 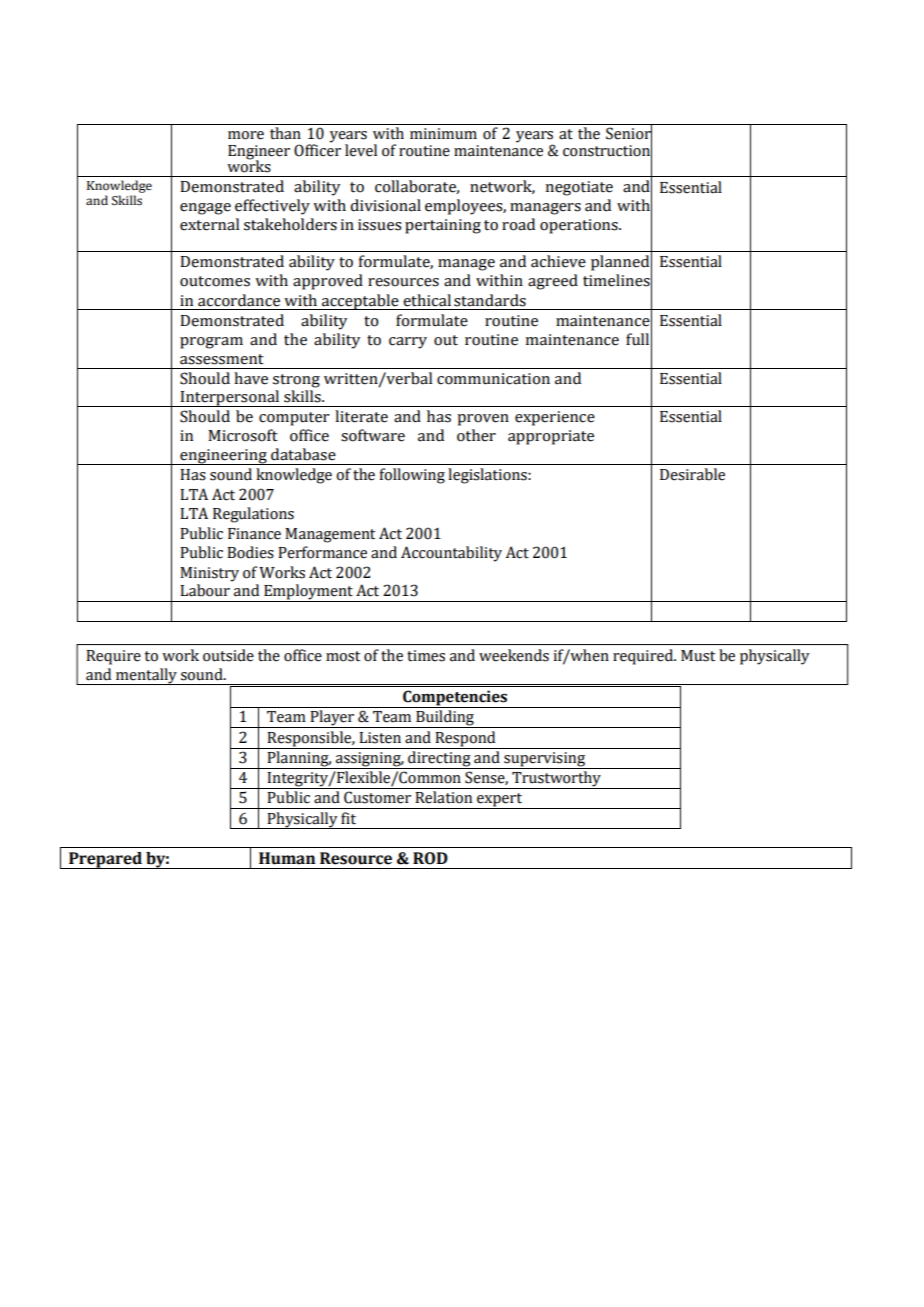 What do you see at coordinates (430, 858) in the image?
I see `ROD` at bounding box center [430, 858].
